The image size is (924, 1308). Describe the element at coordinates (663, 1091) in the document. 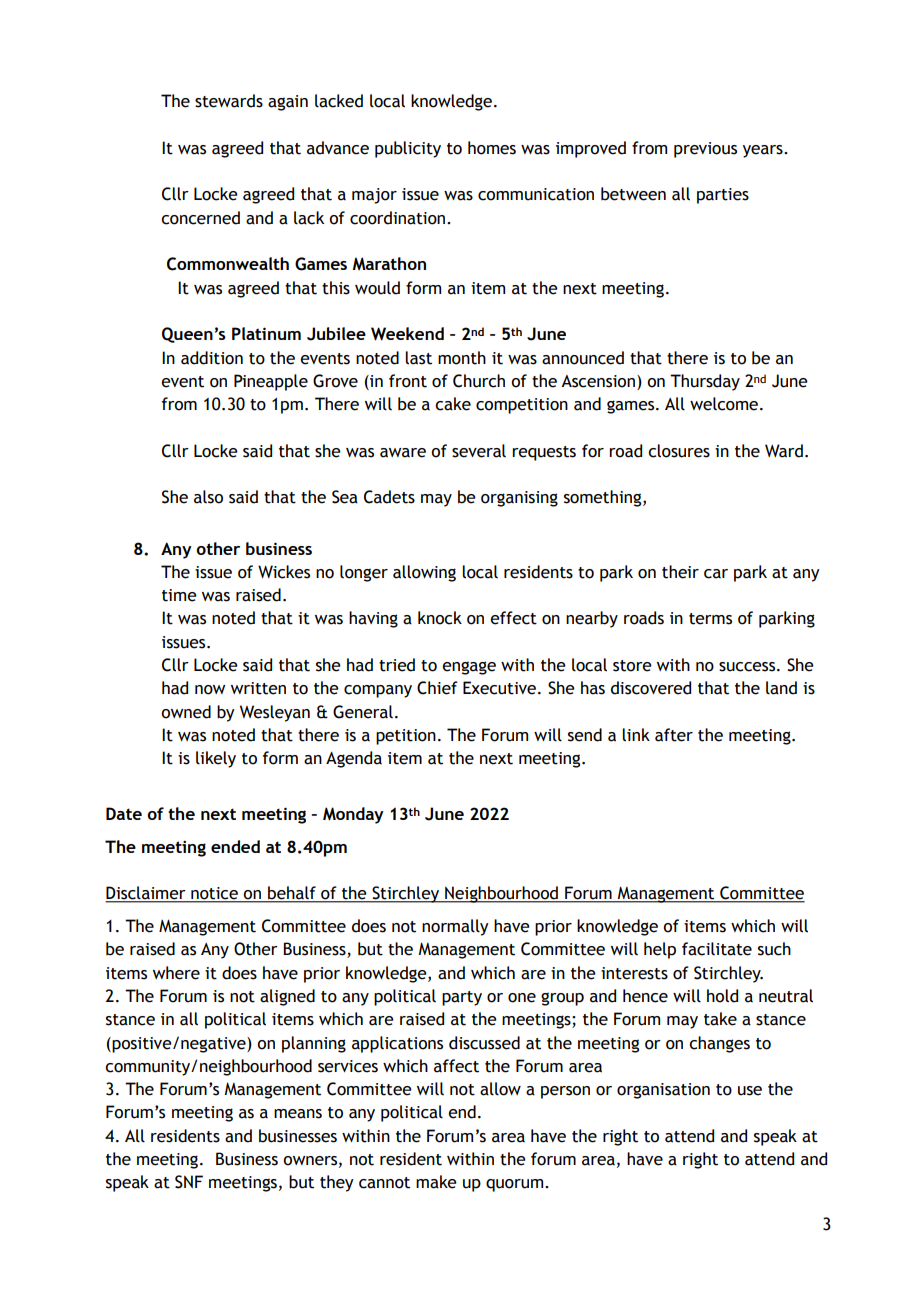

I see `organisation` at that location.
